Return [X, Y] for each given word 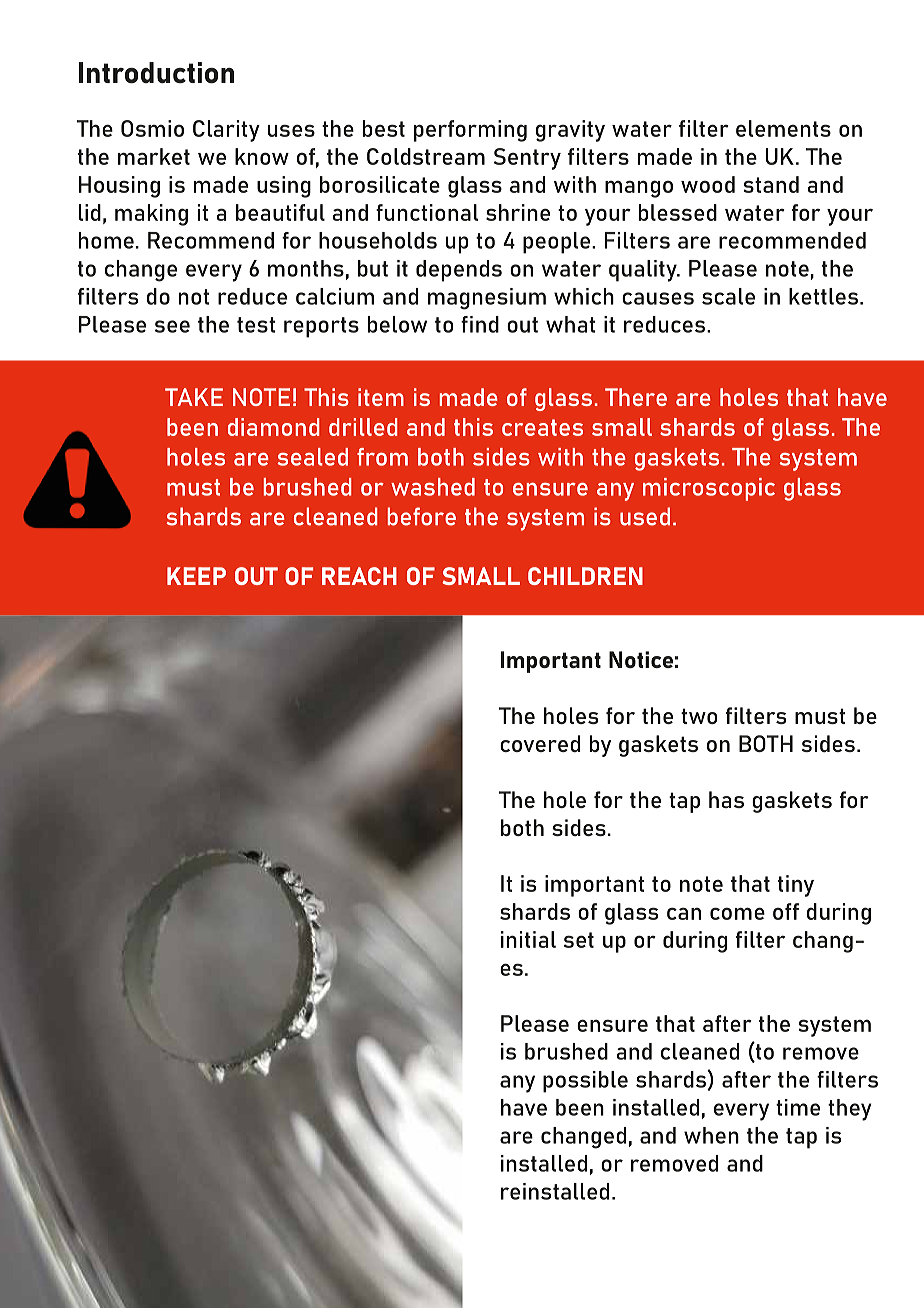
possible [585, 1082]
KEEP [196, 576]
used [645, 516]
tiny [796, 886]
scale [728, 296]
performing [470, 131]
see [172, 326]
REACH [359, 576]
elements [783, 128]
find [480, 324]
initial [528, 939]
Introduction [156, 72]
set [579, 940]
